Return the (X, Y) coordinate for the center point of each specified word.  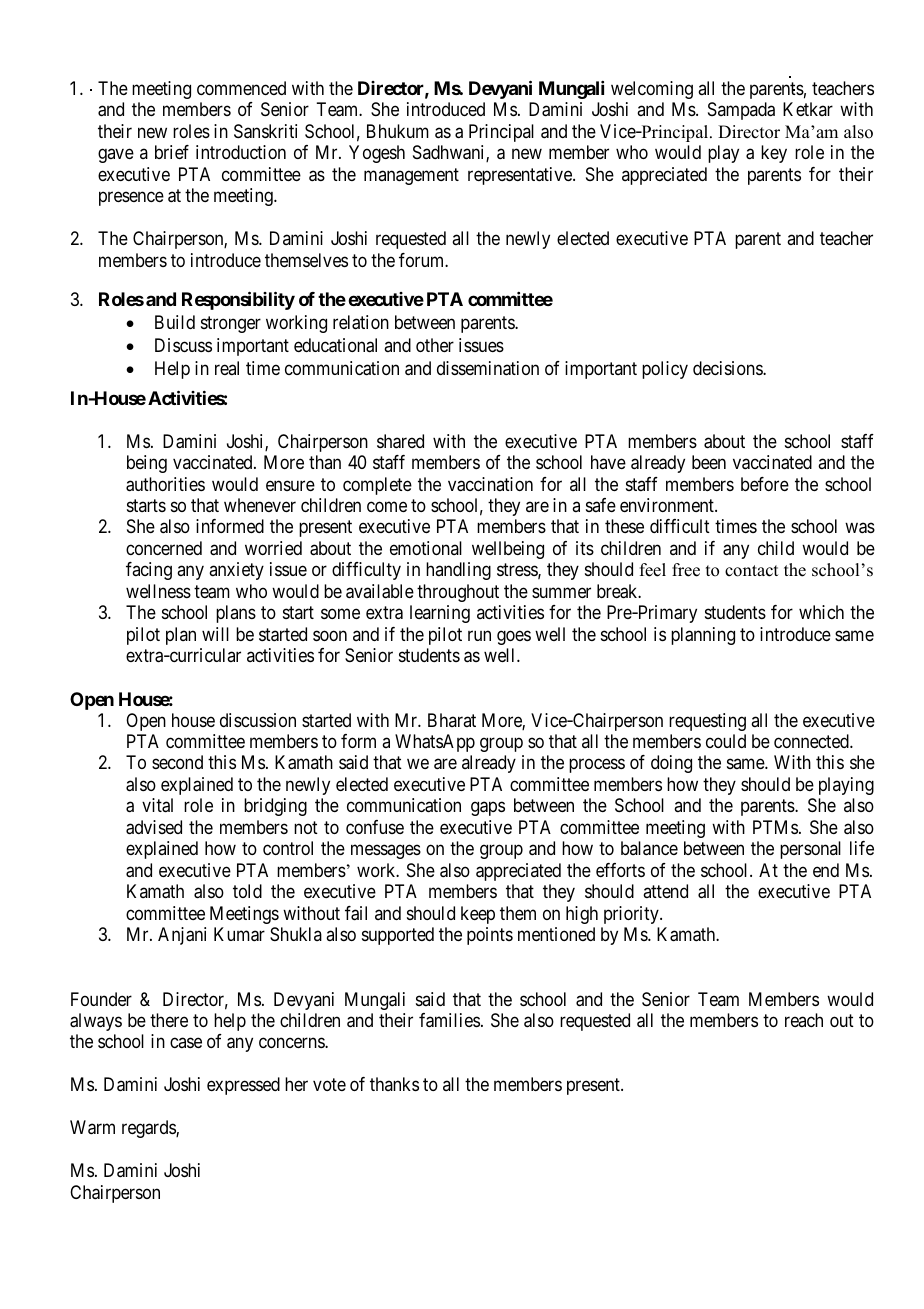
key (774, 154)
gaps (488, 809)
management (411, 176)
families (449, 1020)
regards (149, 1129)
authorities (165, 484)
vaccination (490, 484)
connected (812, 741)
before (765, 484)
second (177, 762)
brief (172, 152)
